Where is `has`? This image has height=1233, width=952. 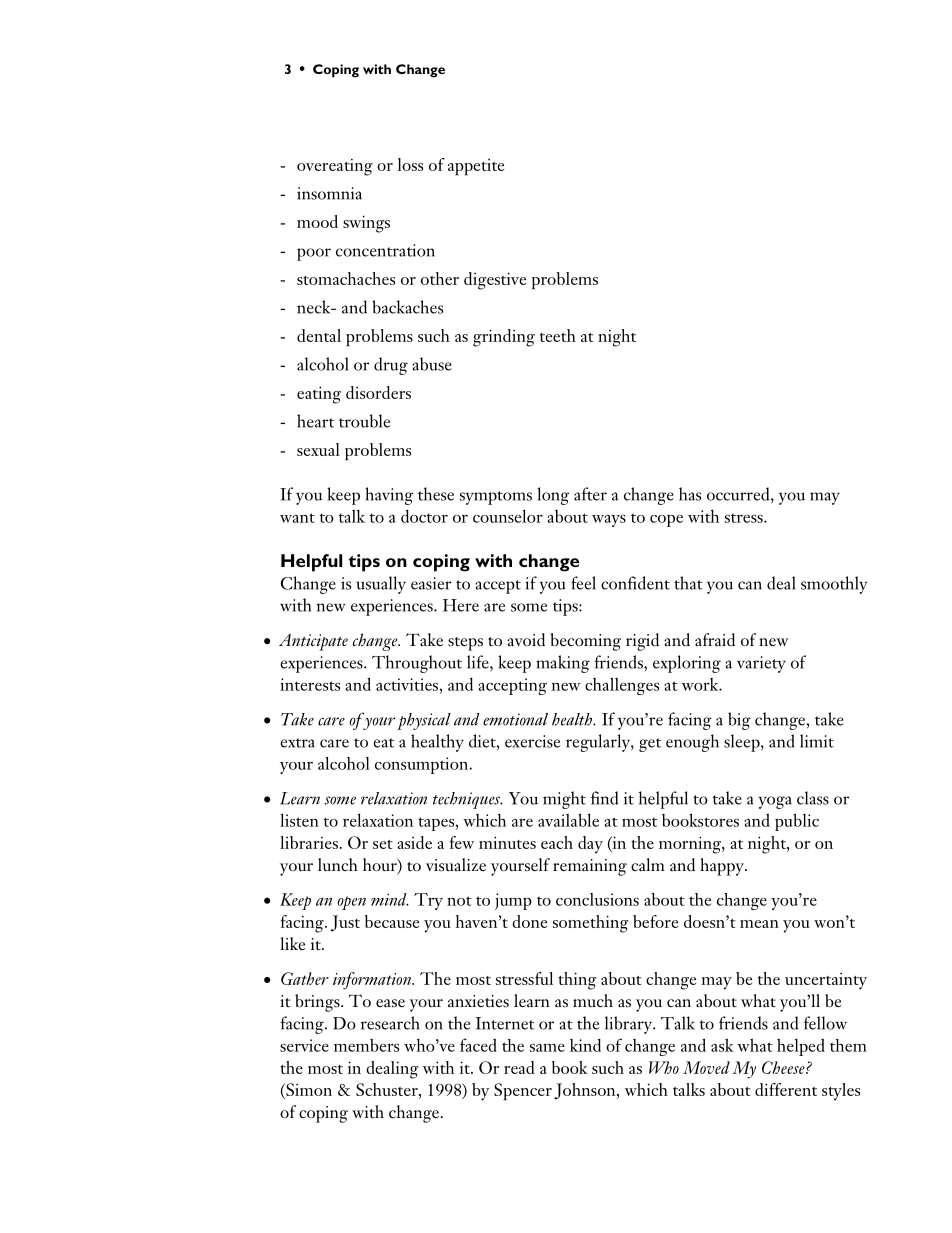
has is located at coordinates (690, 494).
